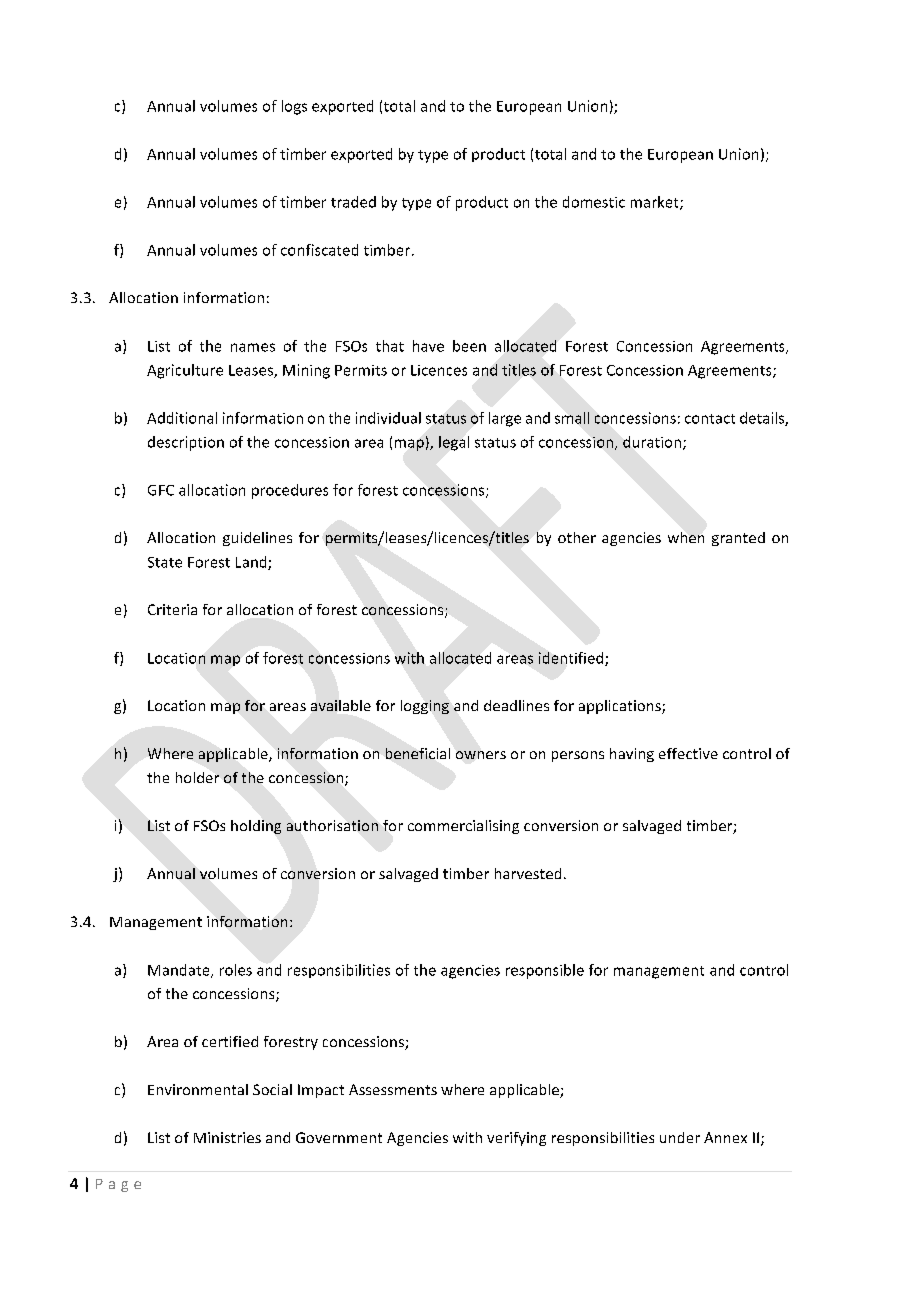  What do you see at coordinates (353, 202) in the page?
I see `traded` at bounding box center [353, 202].
